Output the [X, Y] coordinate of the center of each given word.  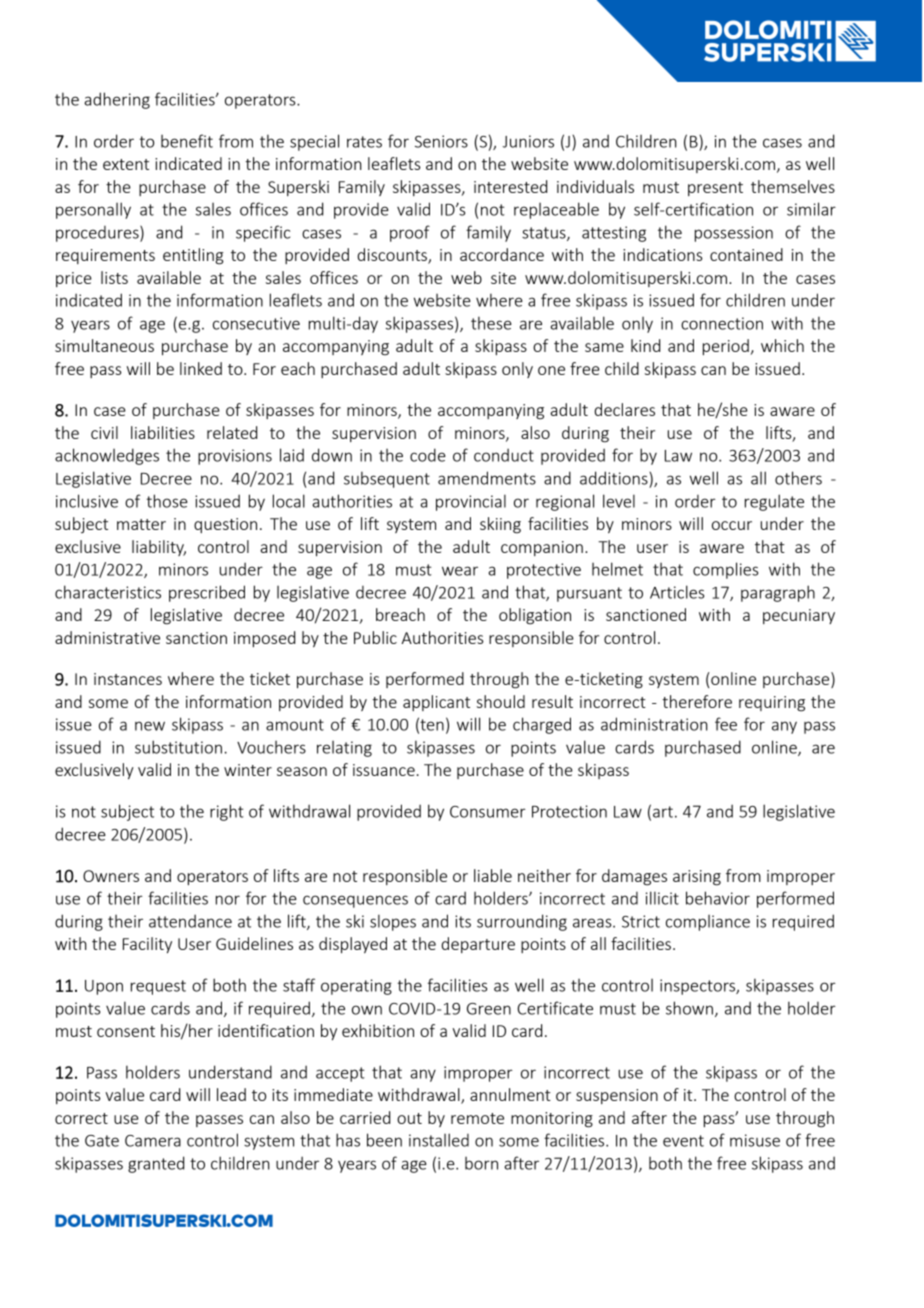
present [715, 189]
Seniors [441, 141]
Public [375, 637]
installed [439, 1140]
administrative [107, 637]
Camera [153, 1141]
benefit [187, 141]
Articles [677, 592]
